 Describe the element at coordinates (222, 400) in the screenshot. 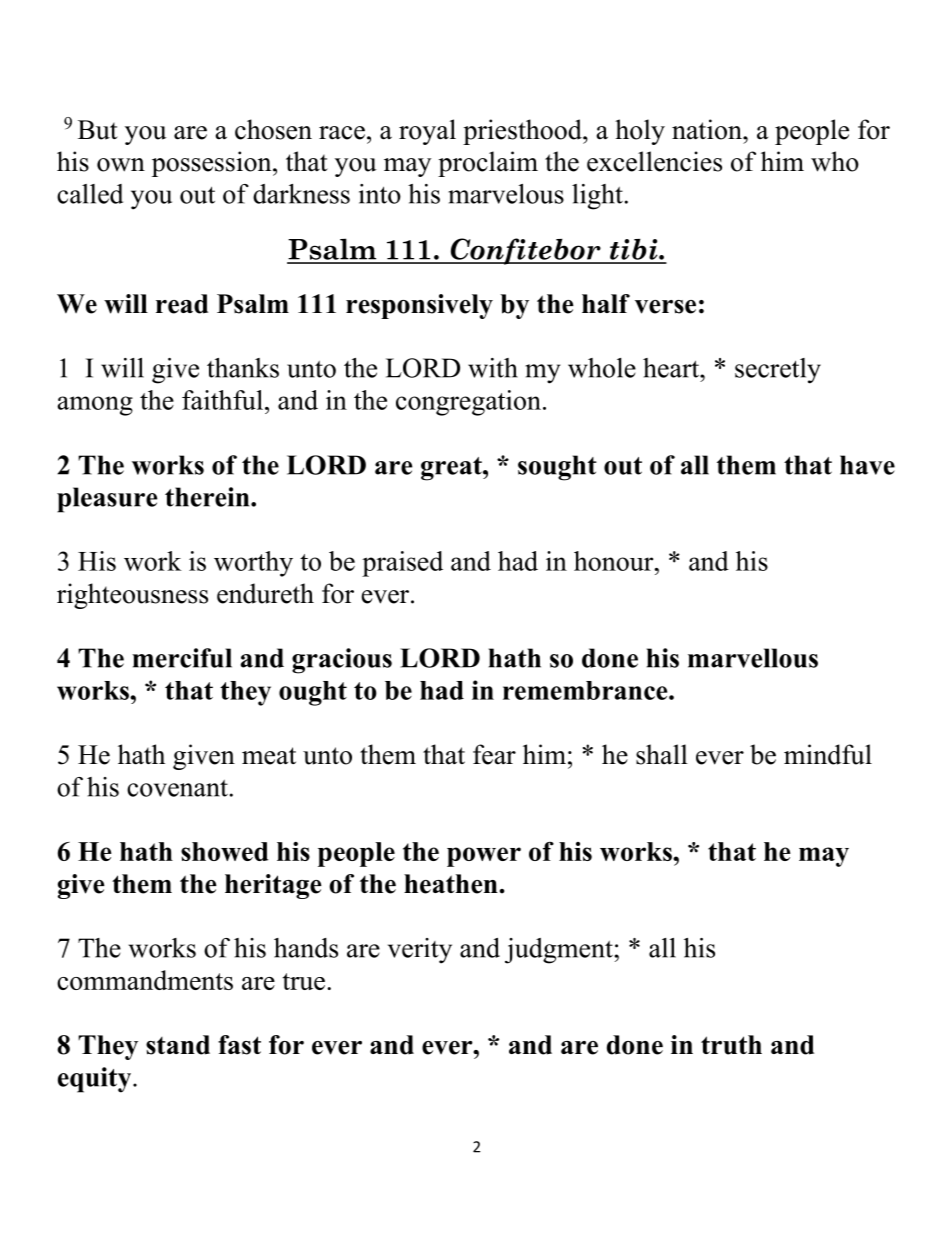

I see `faithful` at that location.
